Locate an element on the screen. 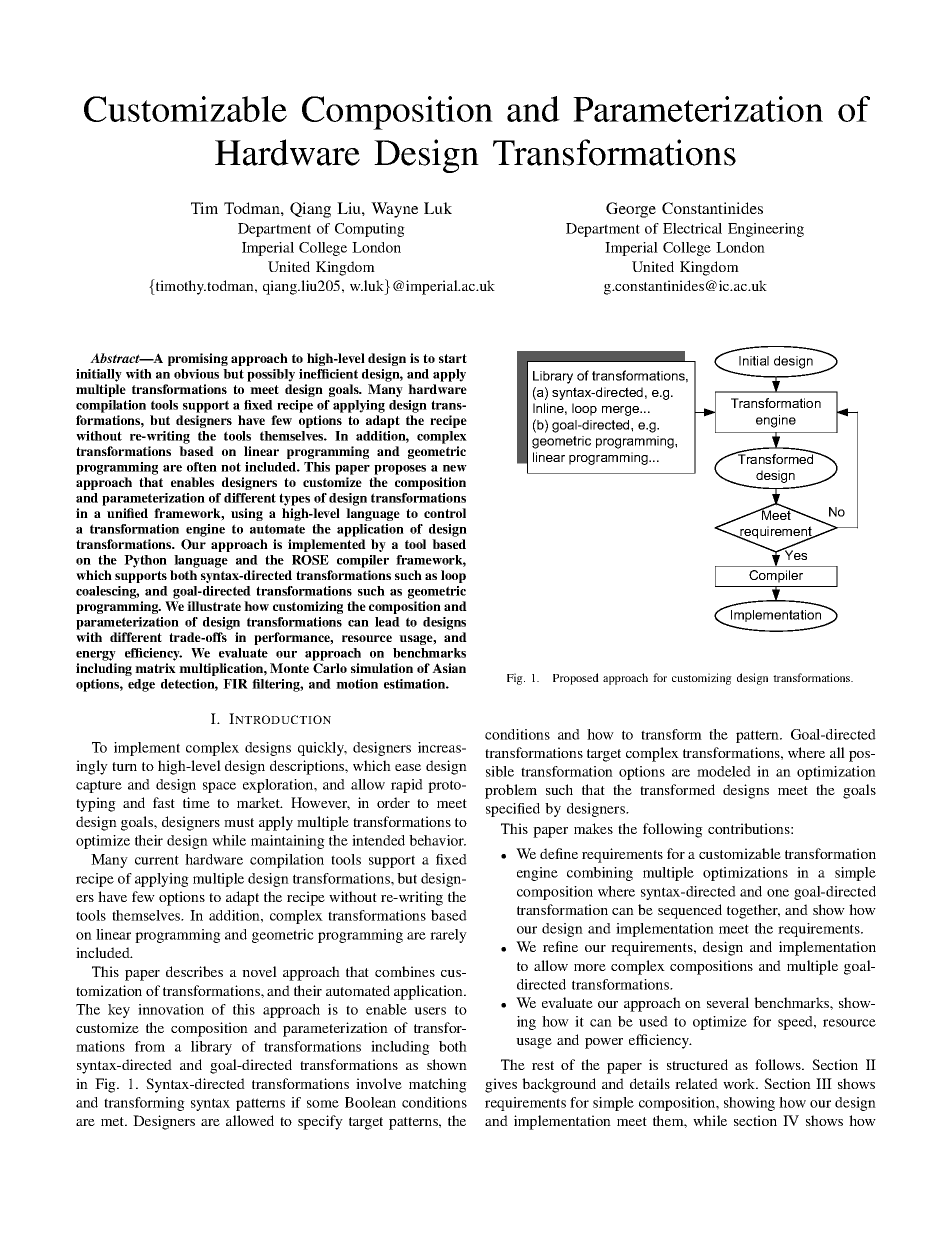  specified is located at coordinates (513, 810).
